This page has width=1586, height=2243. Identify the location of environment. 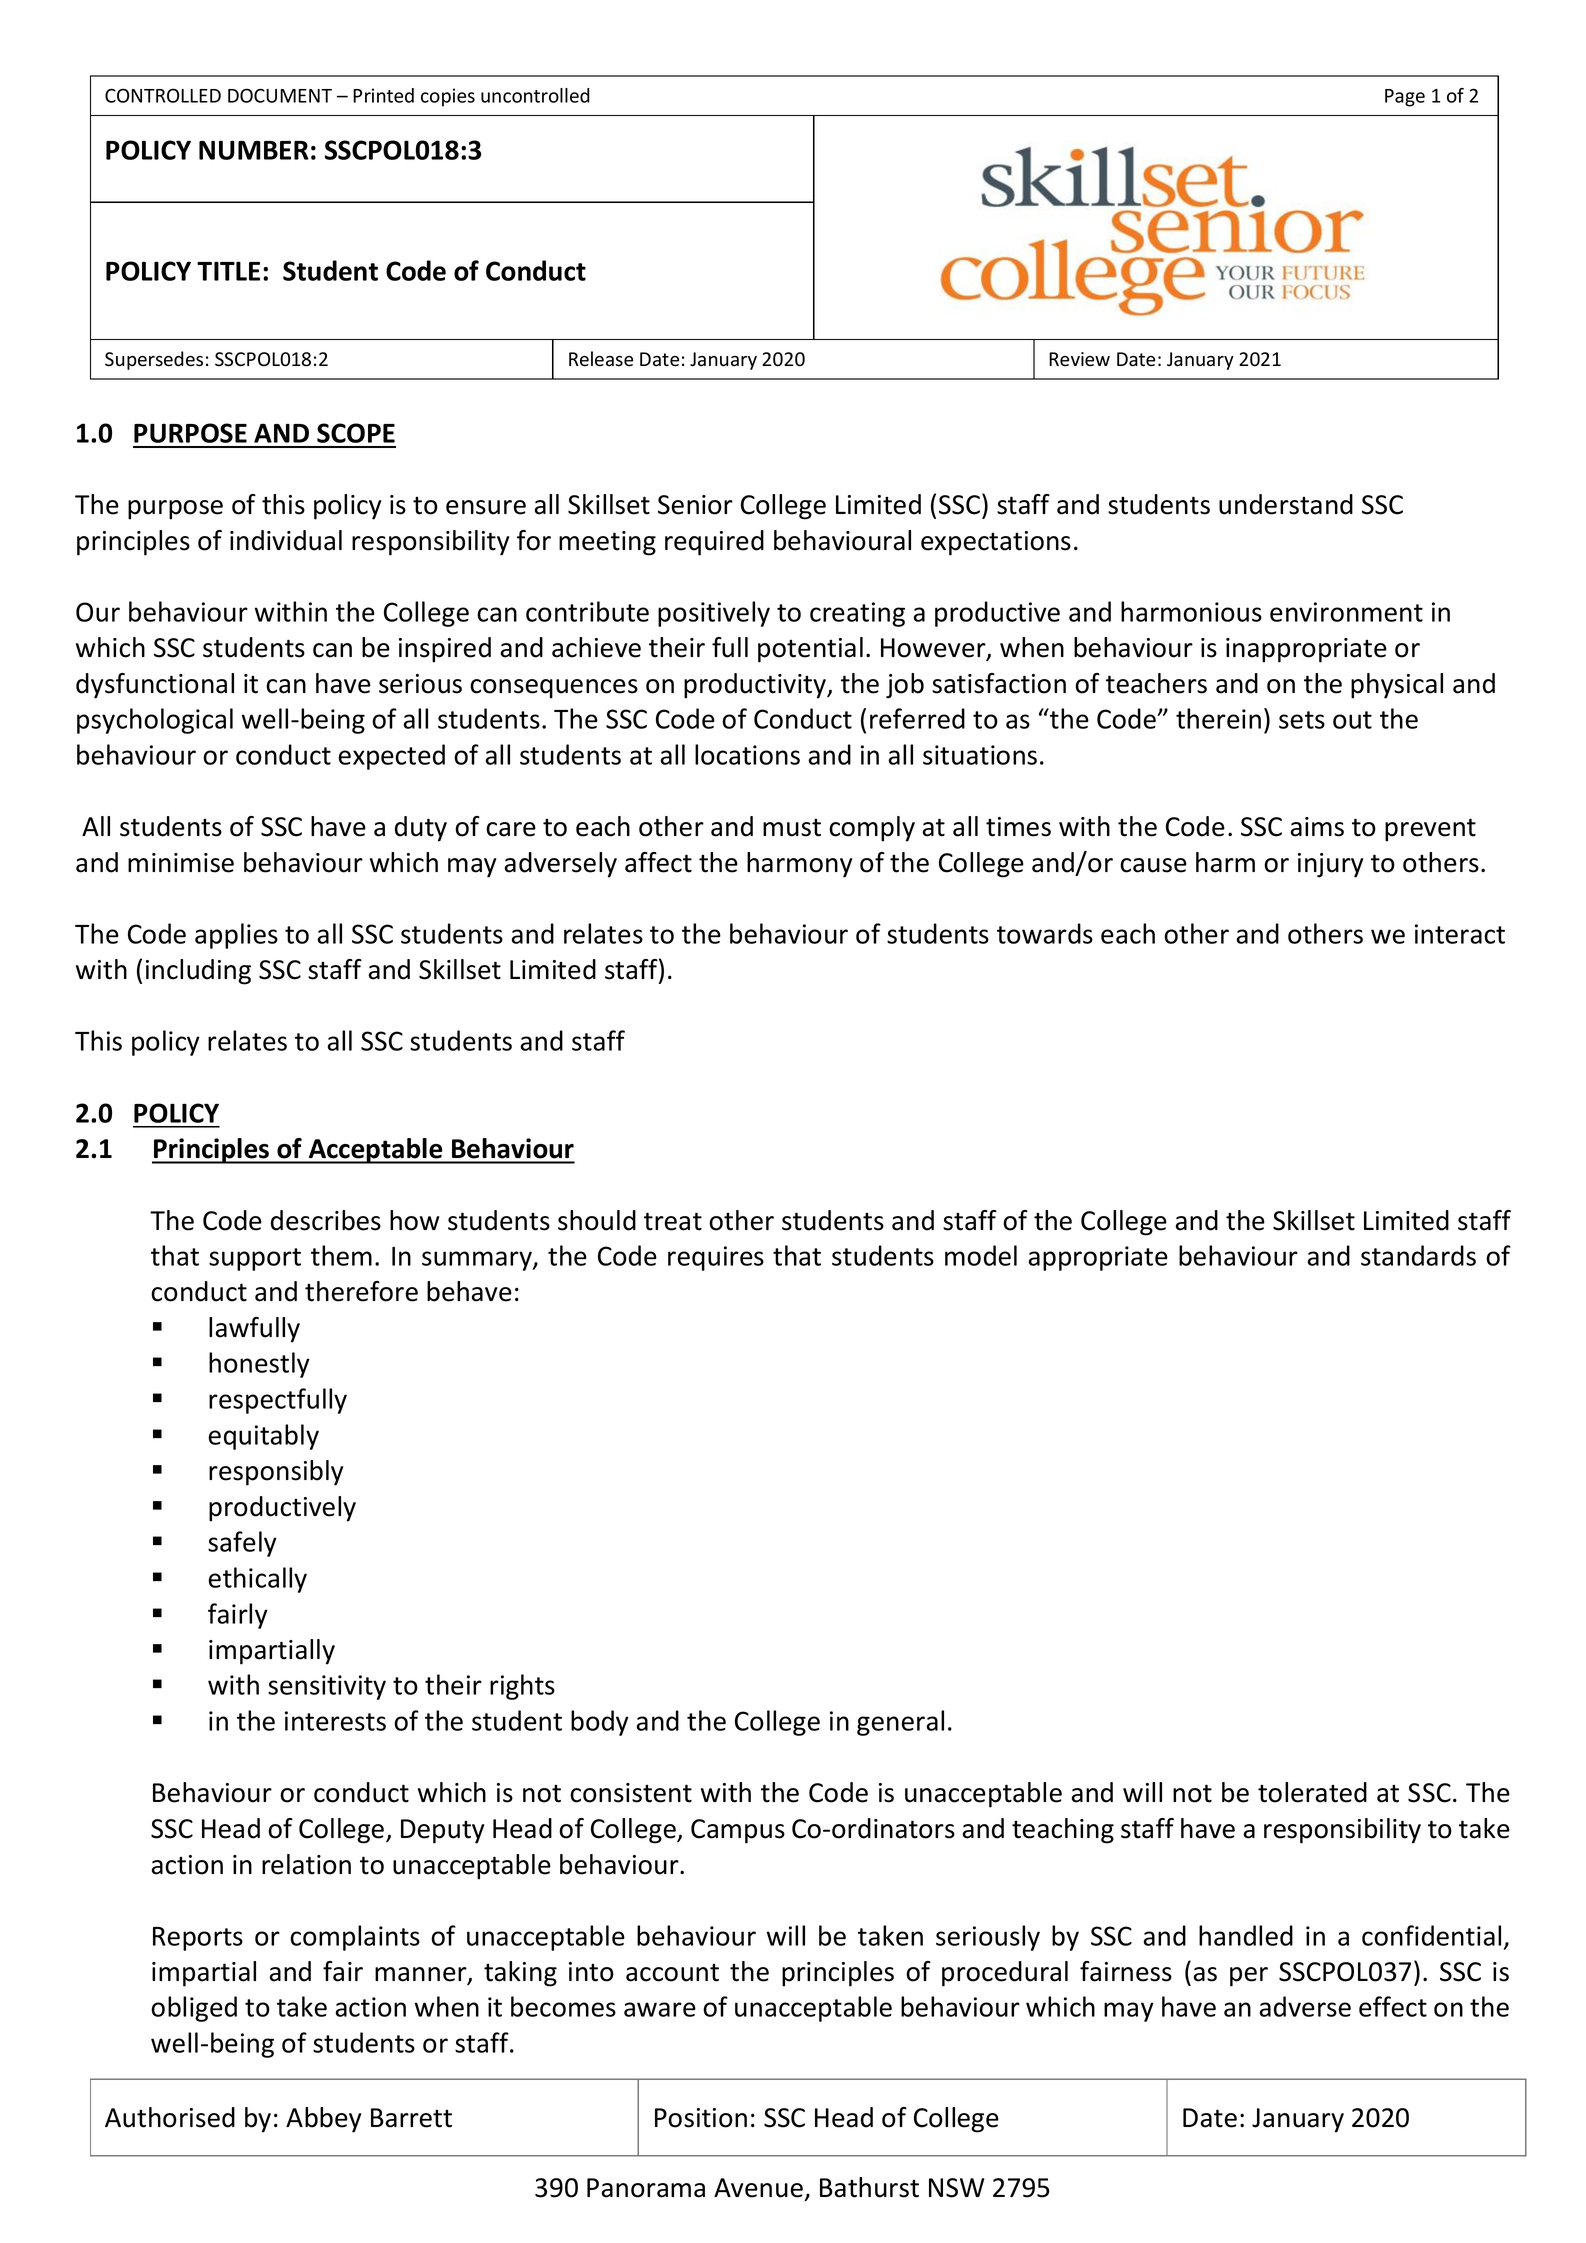
(1346, 612).
